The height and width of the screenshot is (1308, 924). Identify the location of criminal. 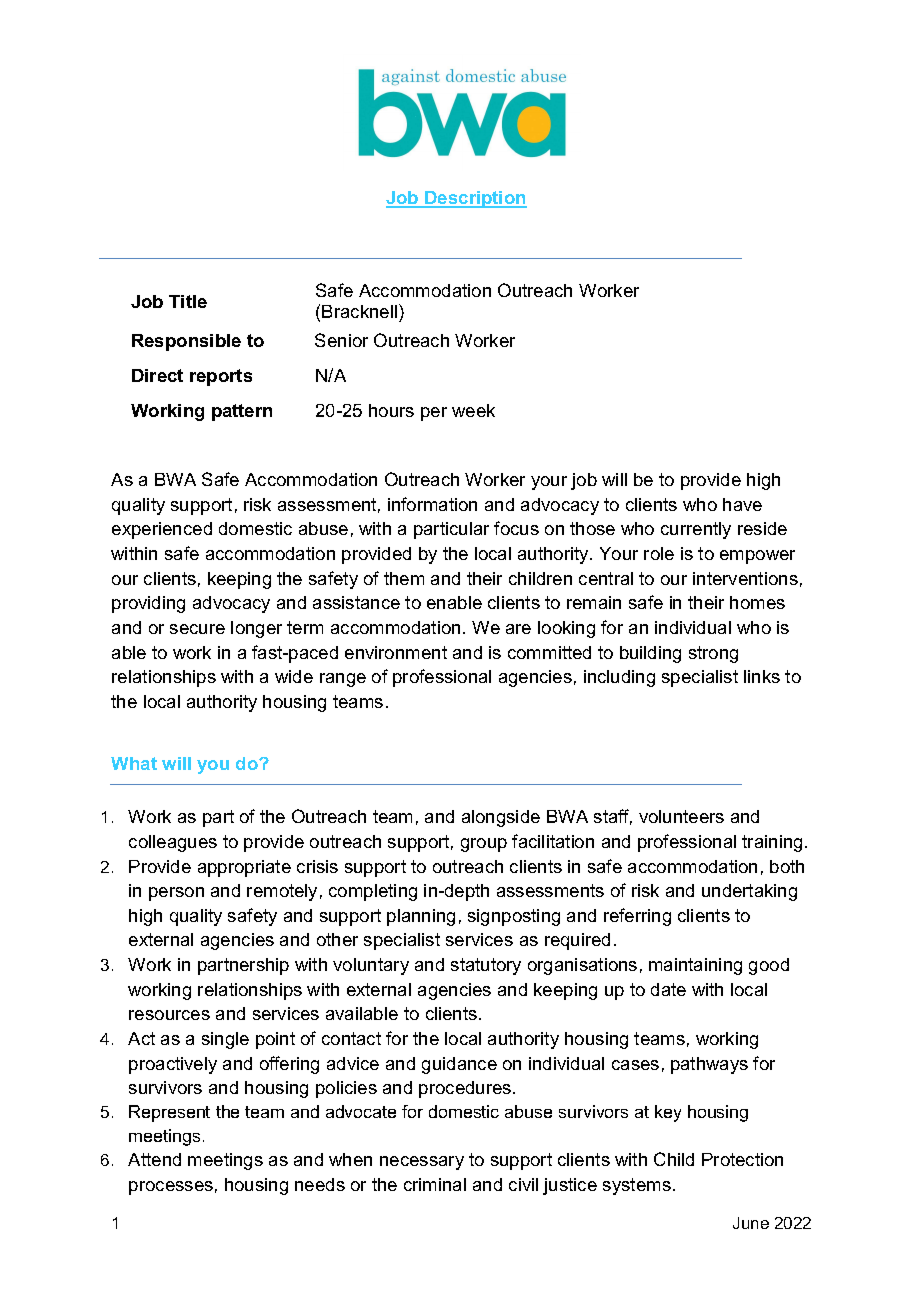
(435, 1184).
